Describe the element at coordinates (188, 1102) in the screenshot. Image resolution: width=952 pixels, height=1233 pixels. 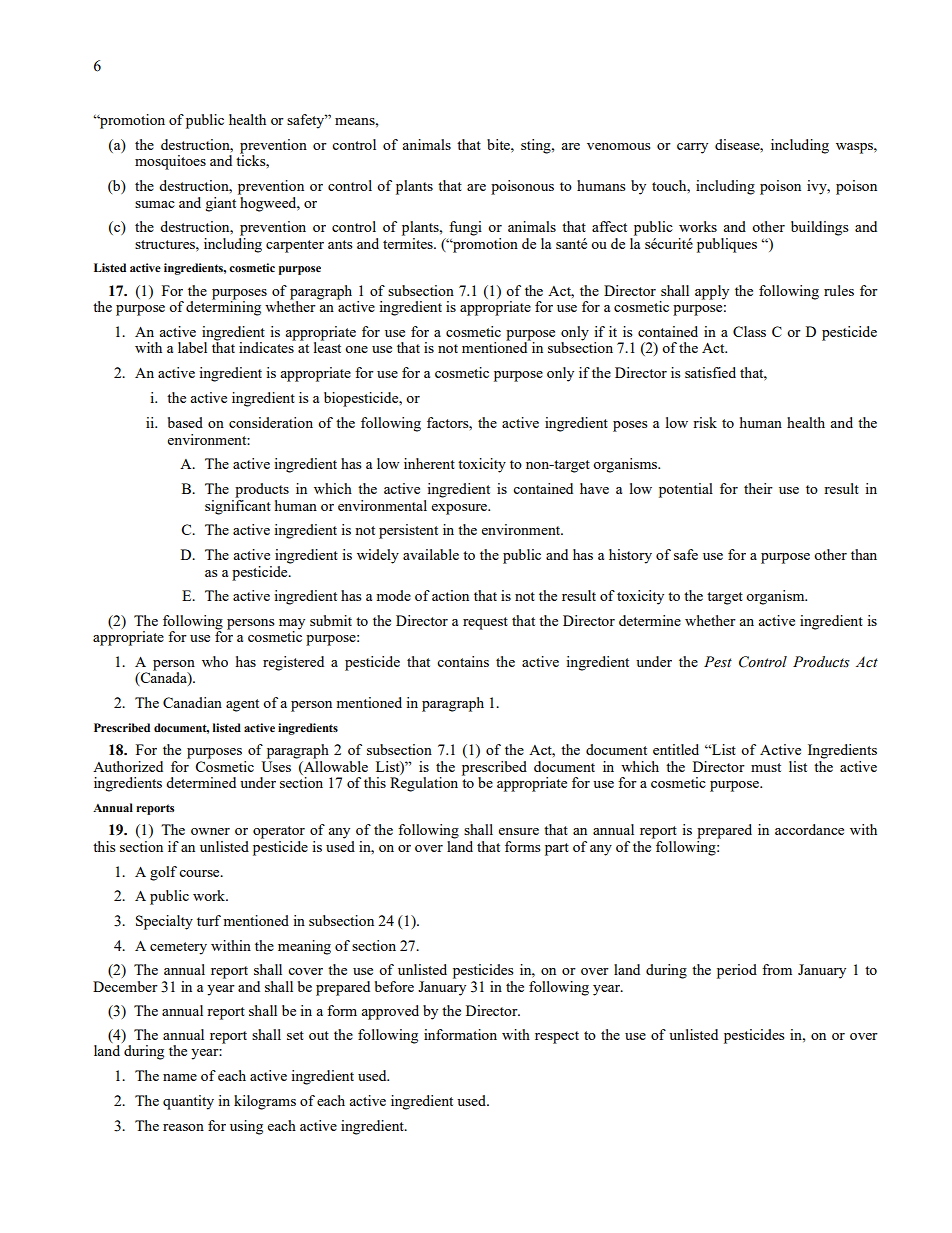
I see `quantity` at that location.
